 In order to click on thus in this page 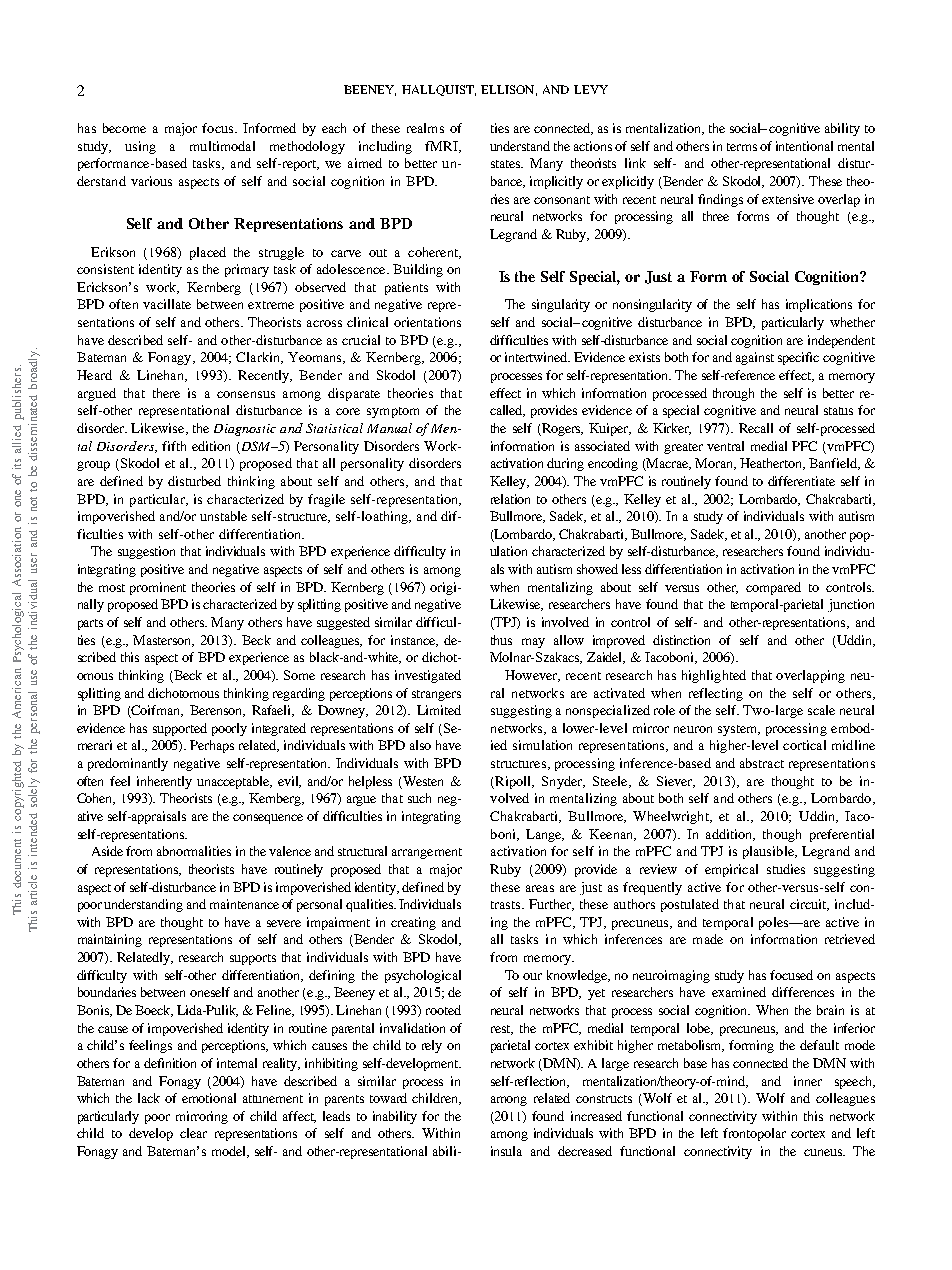, I will do `click(501, 640)`.
